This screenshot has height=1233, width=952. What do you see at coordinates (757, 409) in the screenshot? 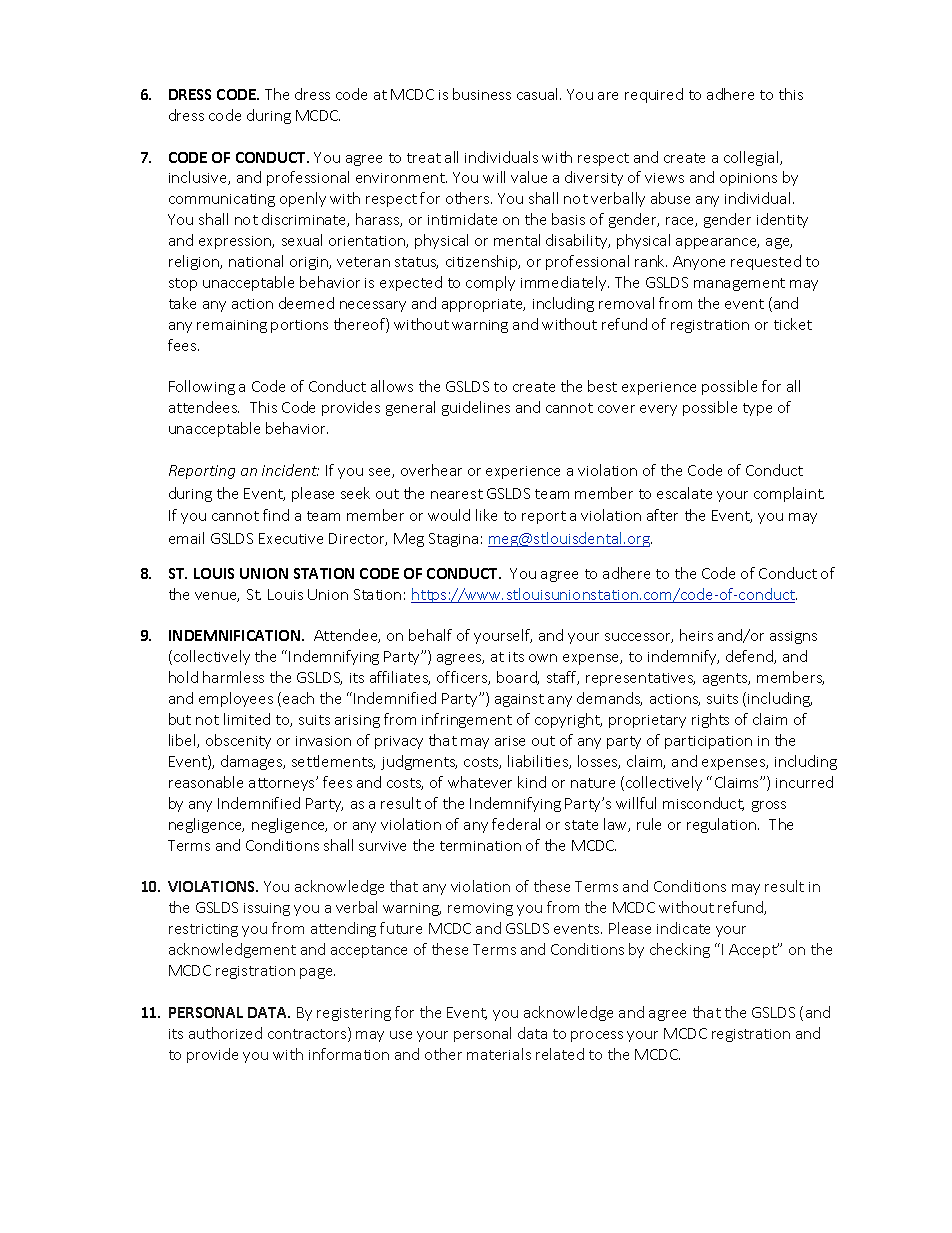
I see `type` at bounding box center [757, 409].
